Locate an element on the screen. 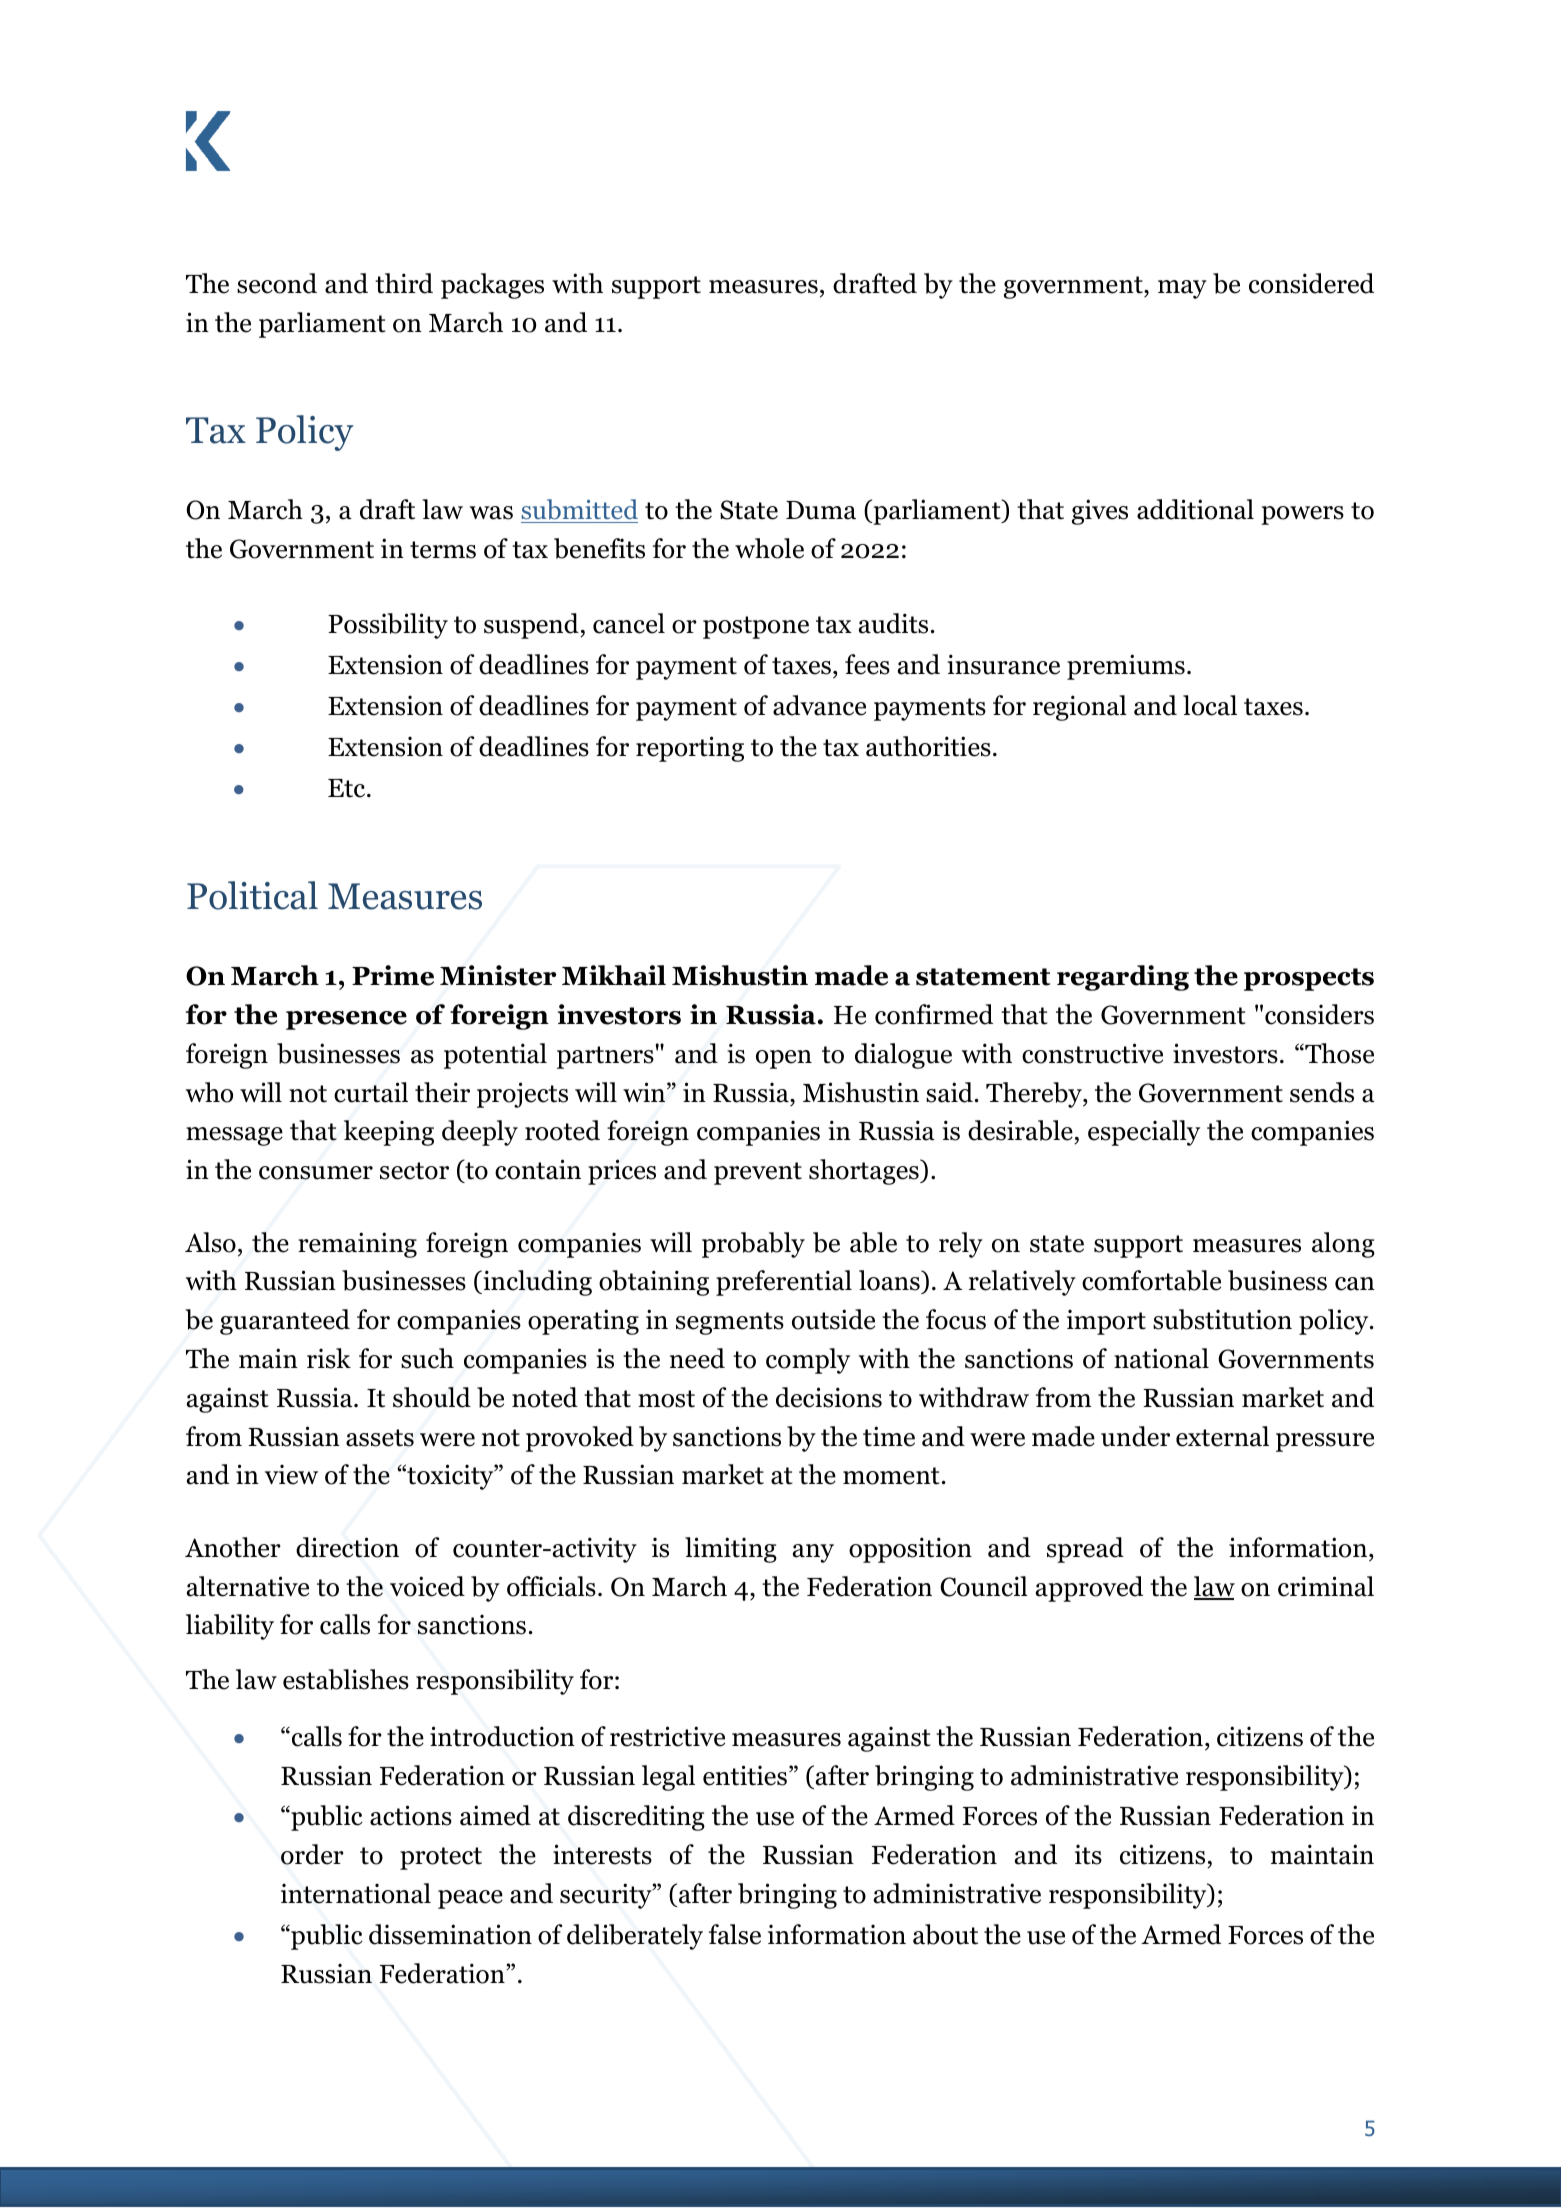 This screenshot has width=1561, height=2208. order is located at coordinates (312, 1854).
